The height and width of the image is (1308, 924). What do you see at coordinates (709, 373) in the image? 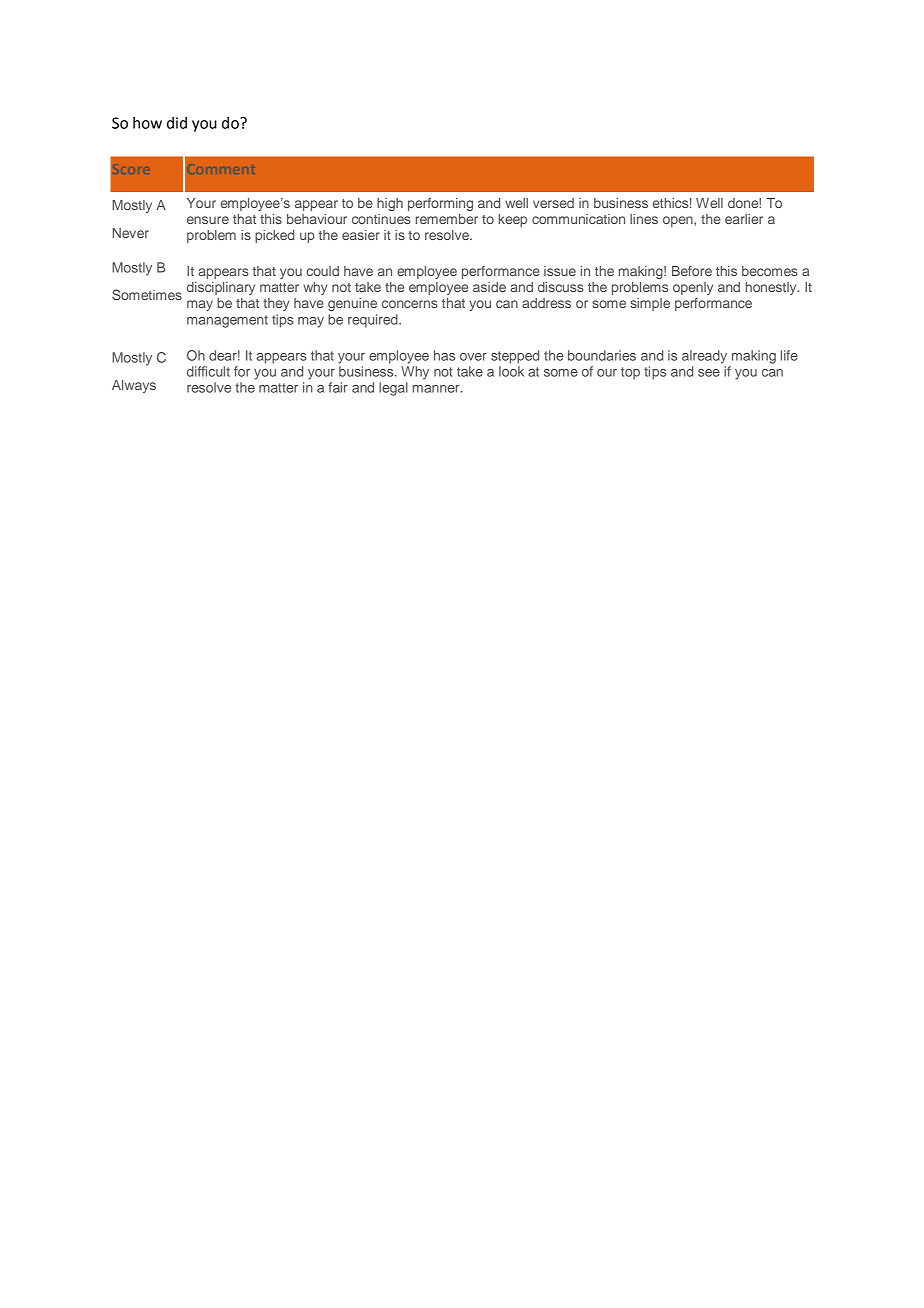
I see `see` at bounding box center [709, 373].
